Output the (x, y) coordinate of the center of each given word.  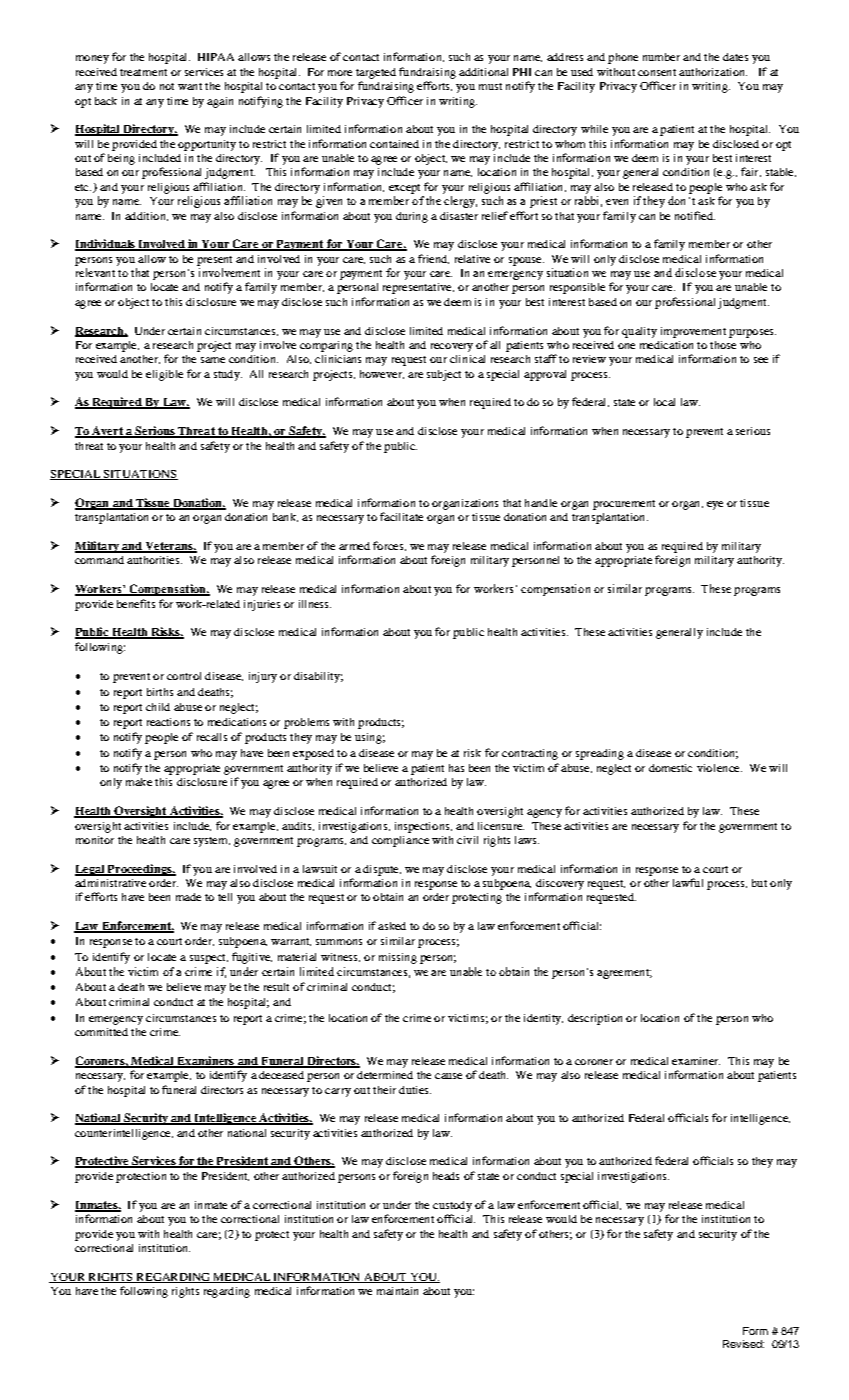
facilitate (401, 516)
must (490, 86)
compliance (400, 841)
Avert (107, 432)
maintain (397, 1291)
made (188, 897)
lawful (688, 882)
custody (452, 1206)
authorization (713, 72)
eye (715, 505)
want (190, 86)
